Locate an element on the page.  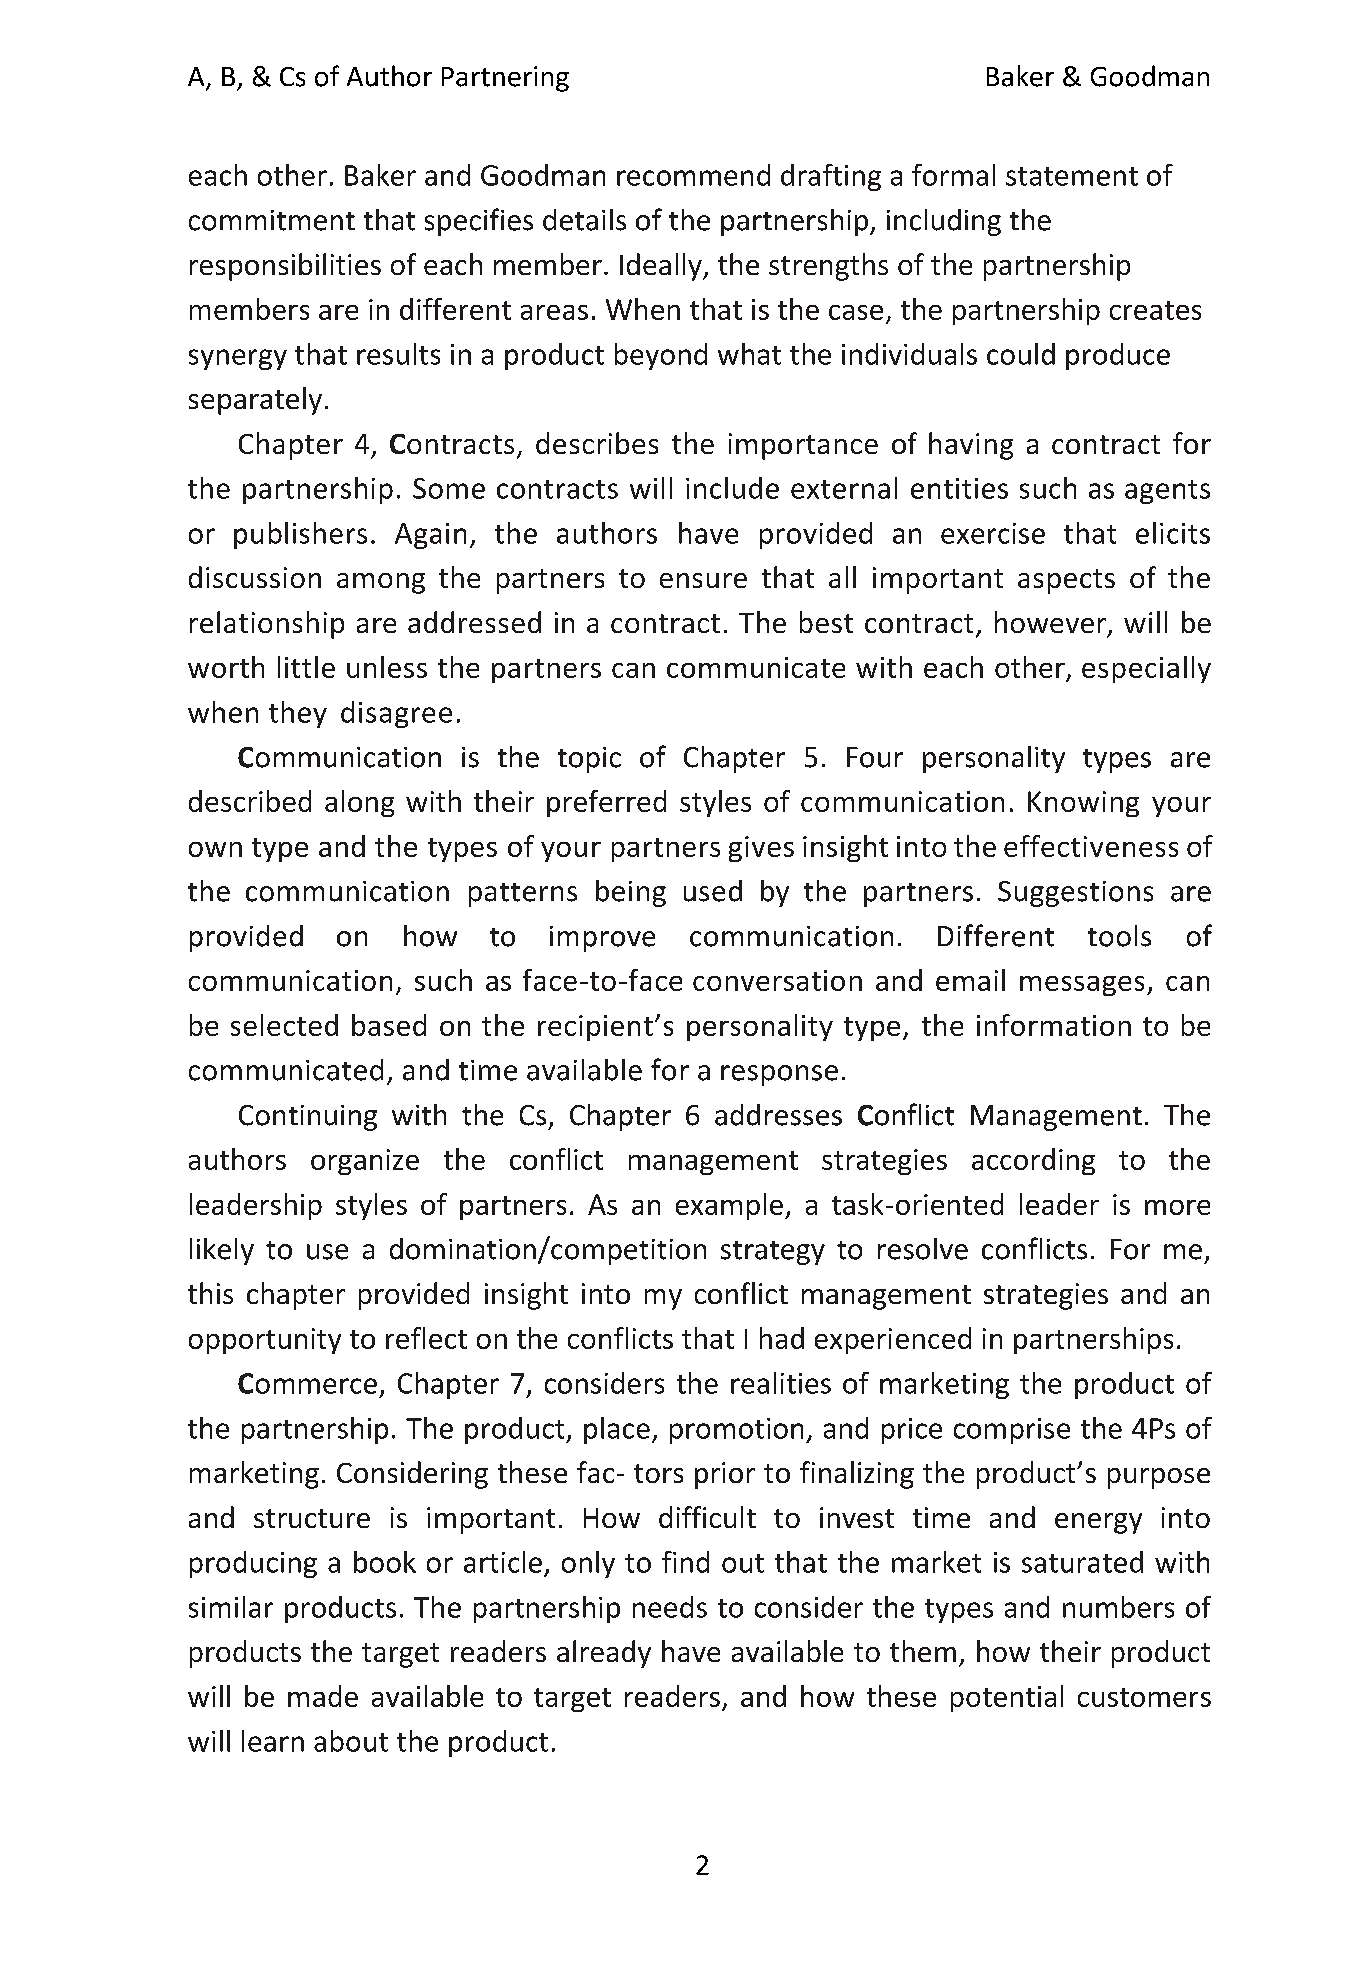
statement is located at coordinates (1072, 176).
